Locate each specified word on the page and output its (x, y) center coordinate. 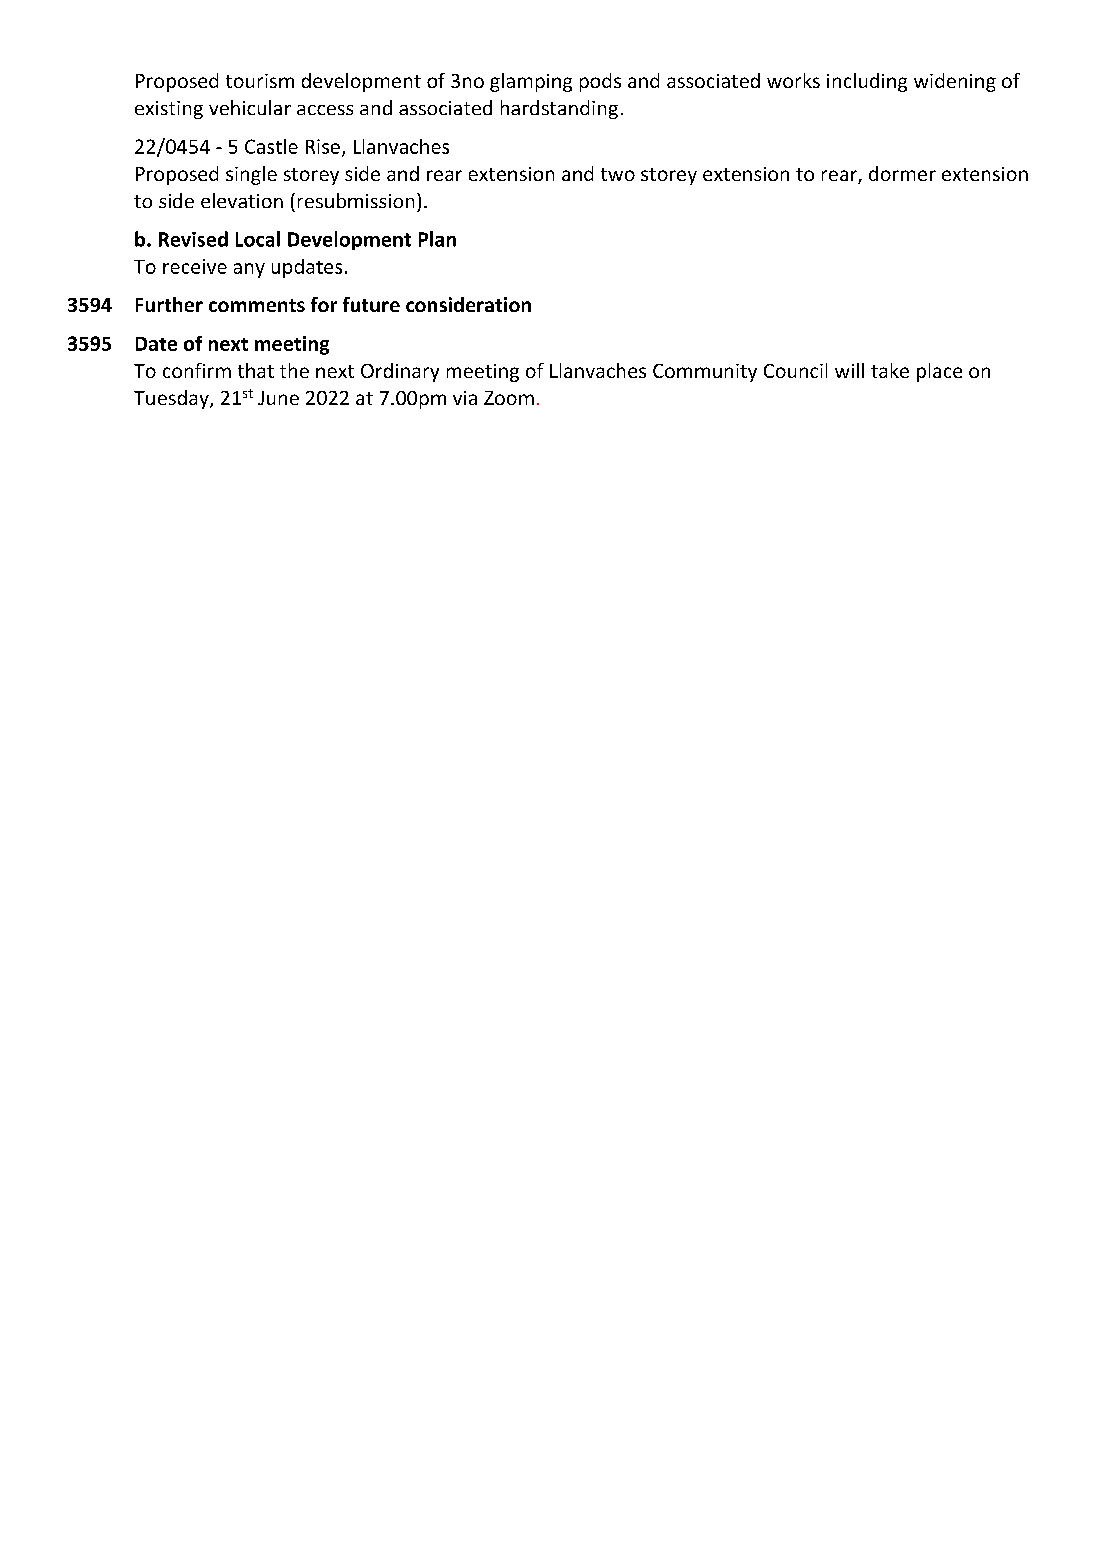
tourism (260, 81)
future (371, 304)
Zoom (509, 398)
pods (600, 82)
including (867, 82)
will (849, 370)
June (278, 398)
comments (257, 305)
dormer (902, 173)
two (618, 174)
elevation (242, 200)
